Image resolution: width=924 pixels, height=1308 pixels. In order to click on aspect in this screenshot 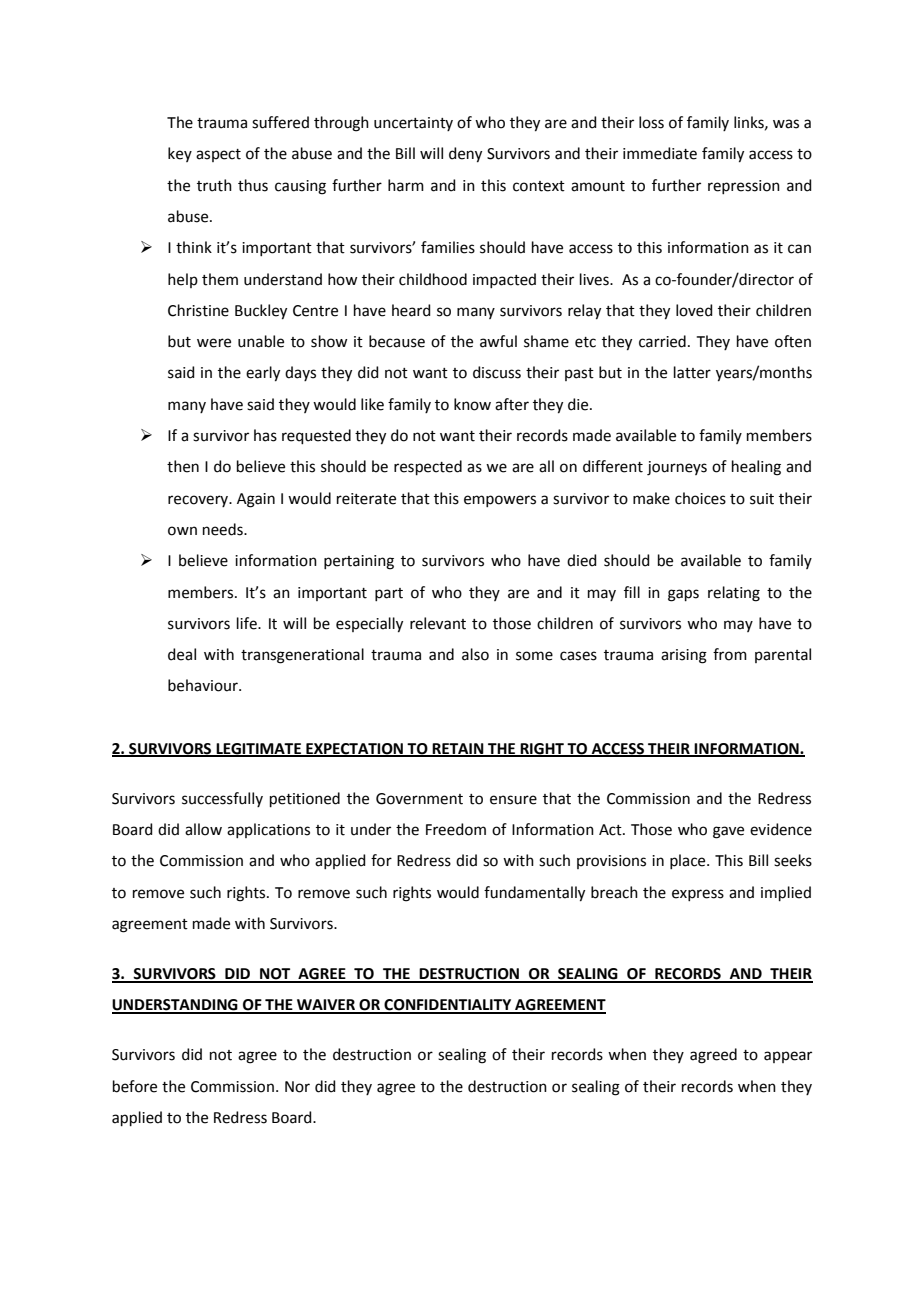, I will do `click(218, 155)`.
